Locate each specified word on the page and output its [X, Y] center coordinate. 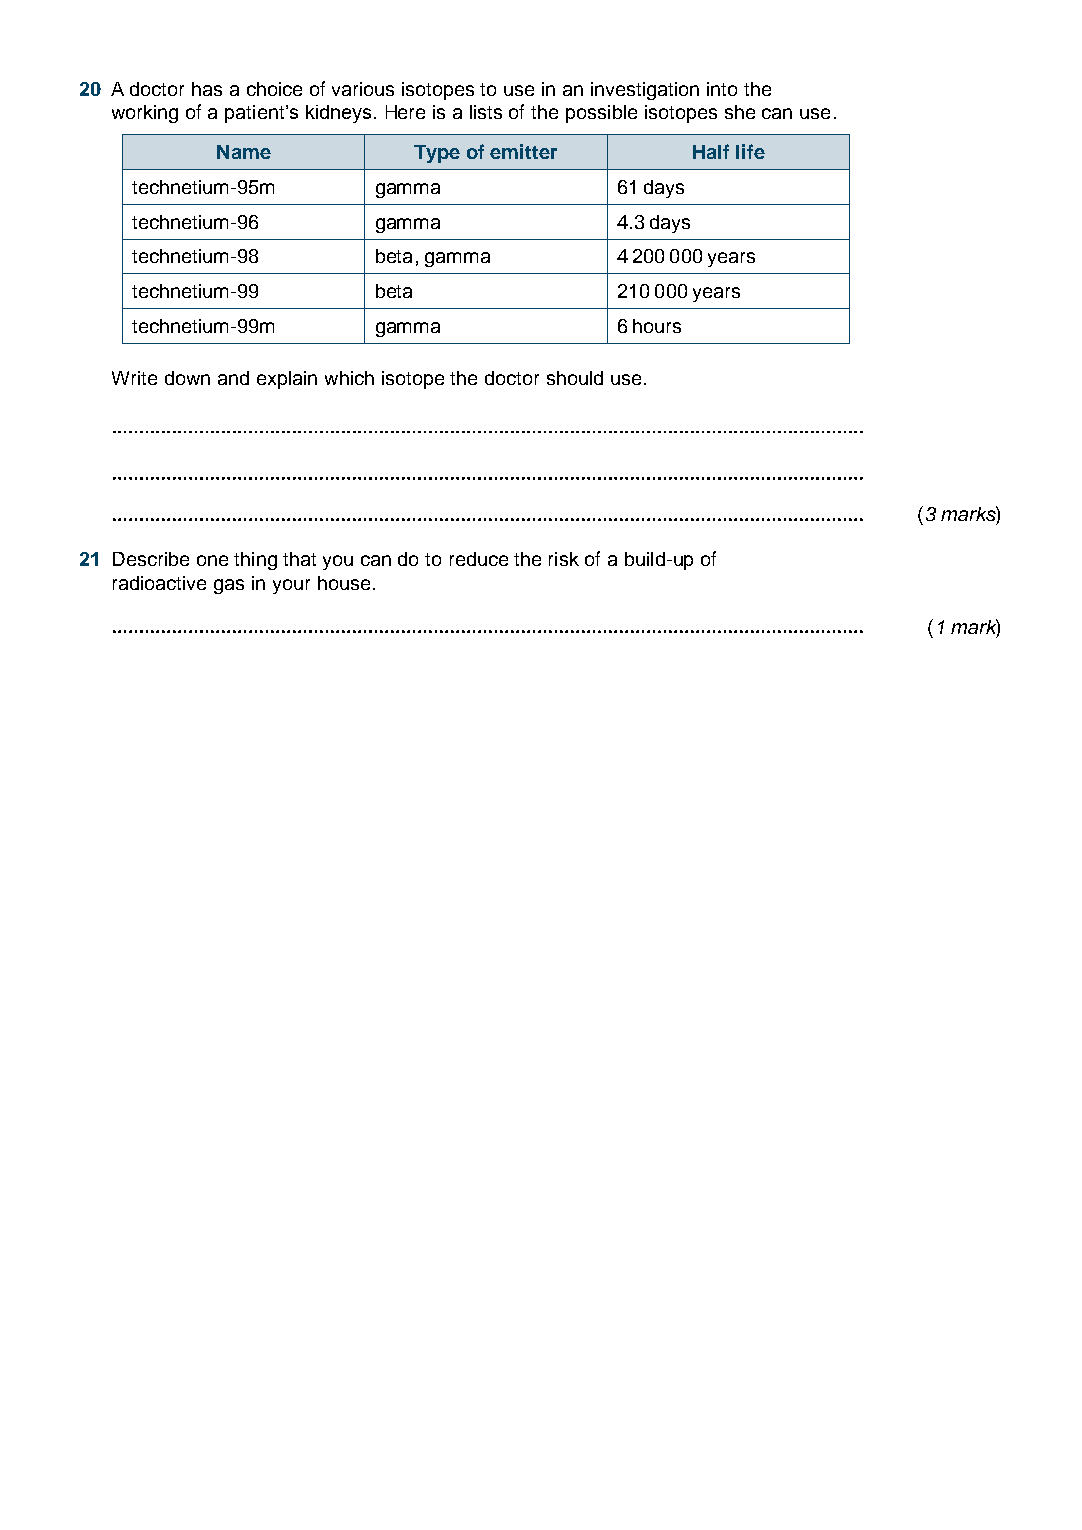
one [212, 560]
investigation [645, 91]
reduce [479, 559]
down [187, 378]
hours [657, 326]
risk [564, 559]
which [349, 378]
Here [405, 112]
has [207, 89]
